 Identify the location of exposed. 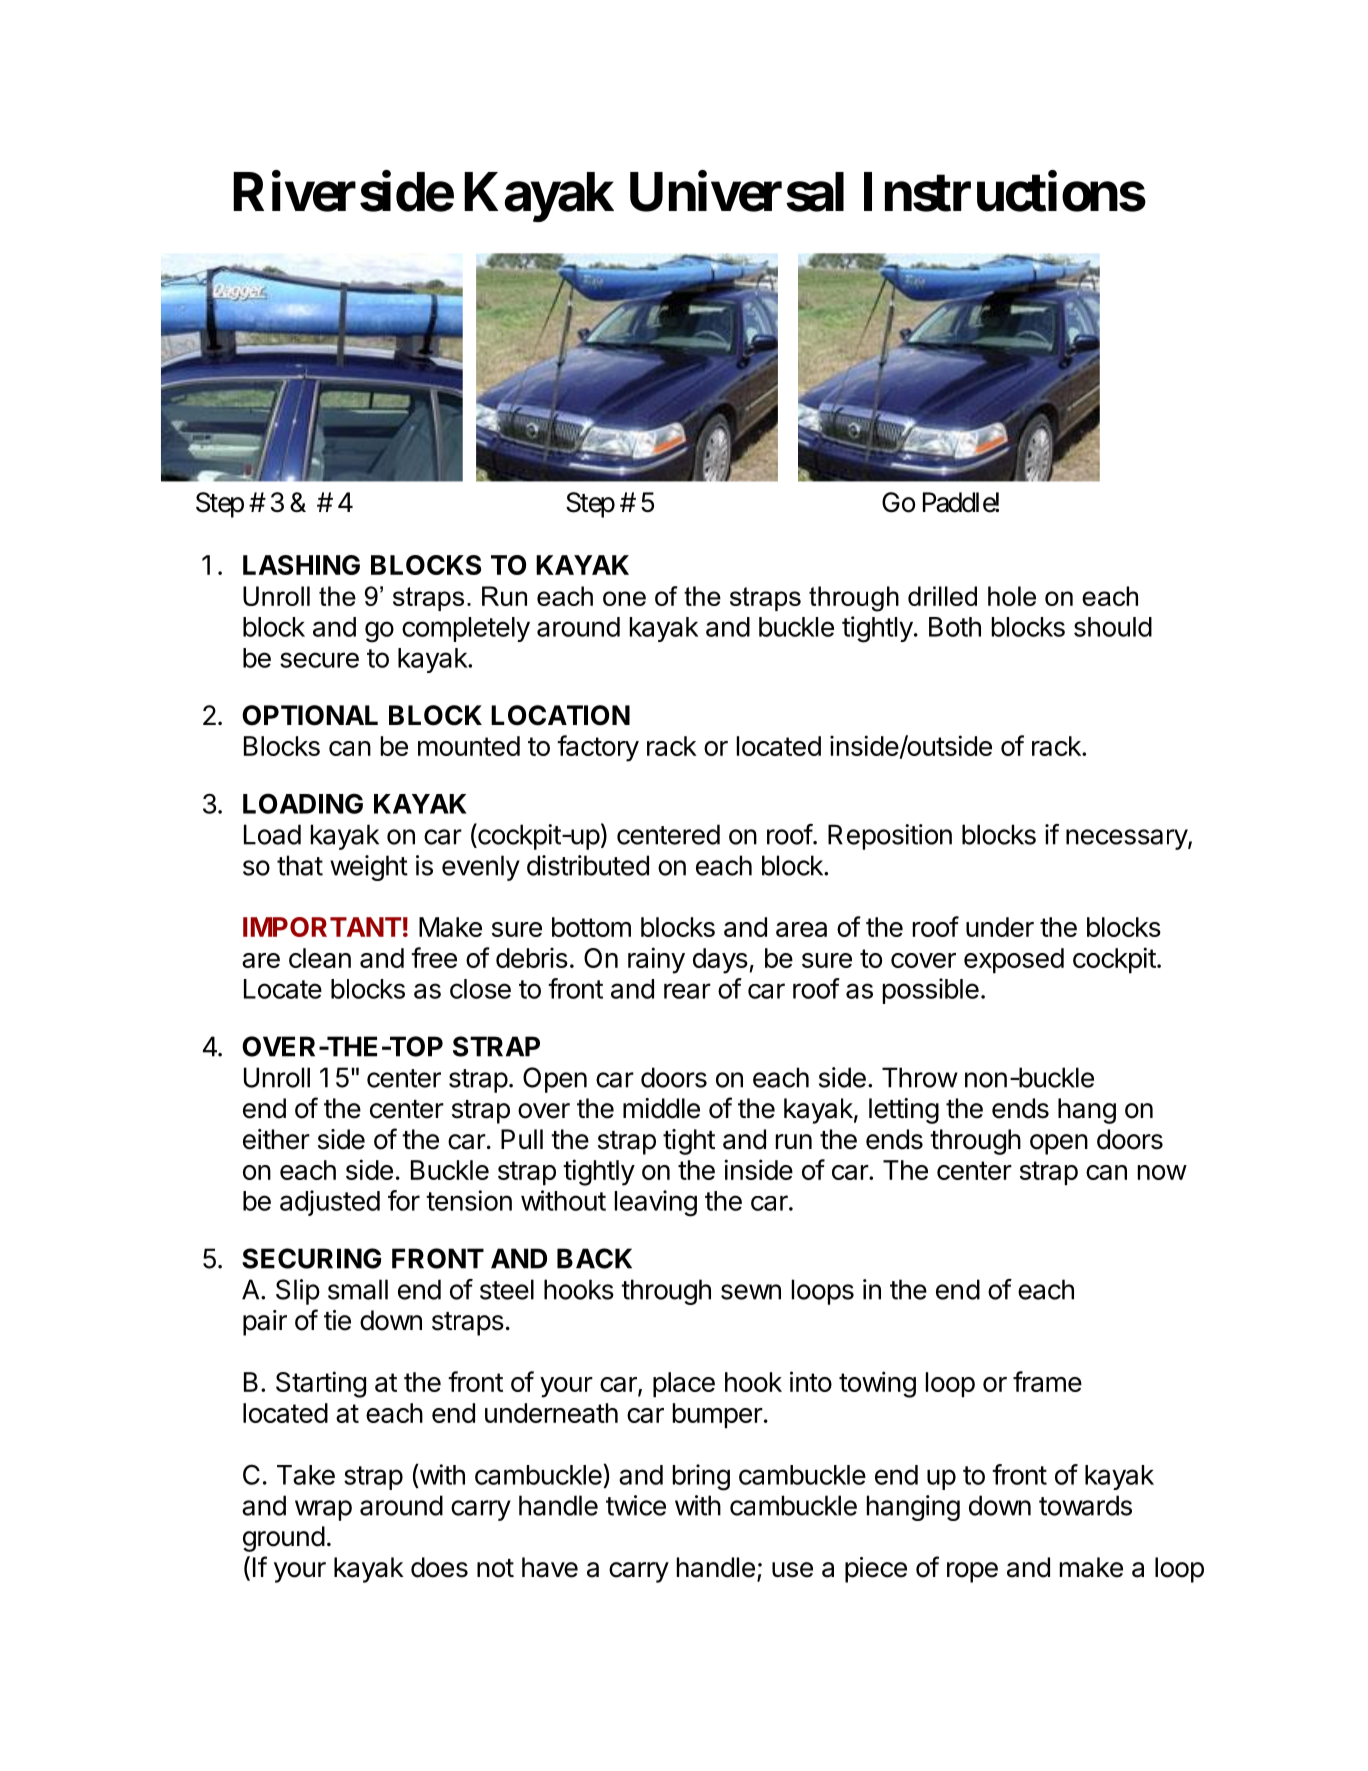
(1014, 961).
